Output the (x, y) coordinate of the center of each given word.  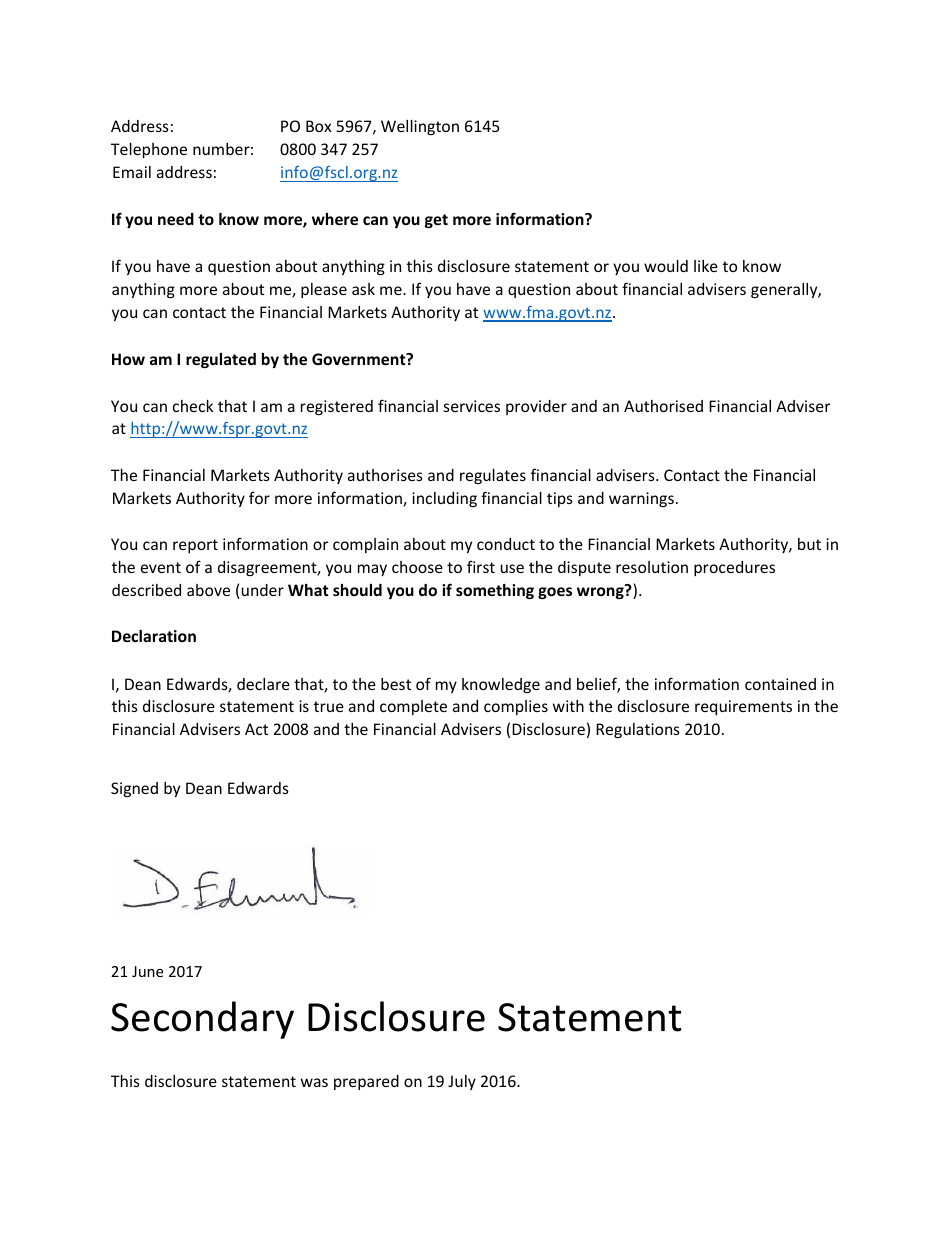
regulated (221, 360)
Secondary (202, 1020)
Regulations (638, 730)
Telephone (149, 150)
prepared (366, 1082)
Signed (134, 789)
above (208, 590)
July (462, 1082)
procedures (734, 568)
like (706, 266)
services (472, 406)
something (495, 591)
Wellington (420, 127)
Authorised (663, 406)
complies (516, 707)
